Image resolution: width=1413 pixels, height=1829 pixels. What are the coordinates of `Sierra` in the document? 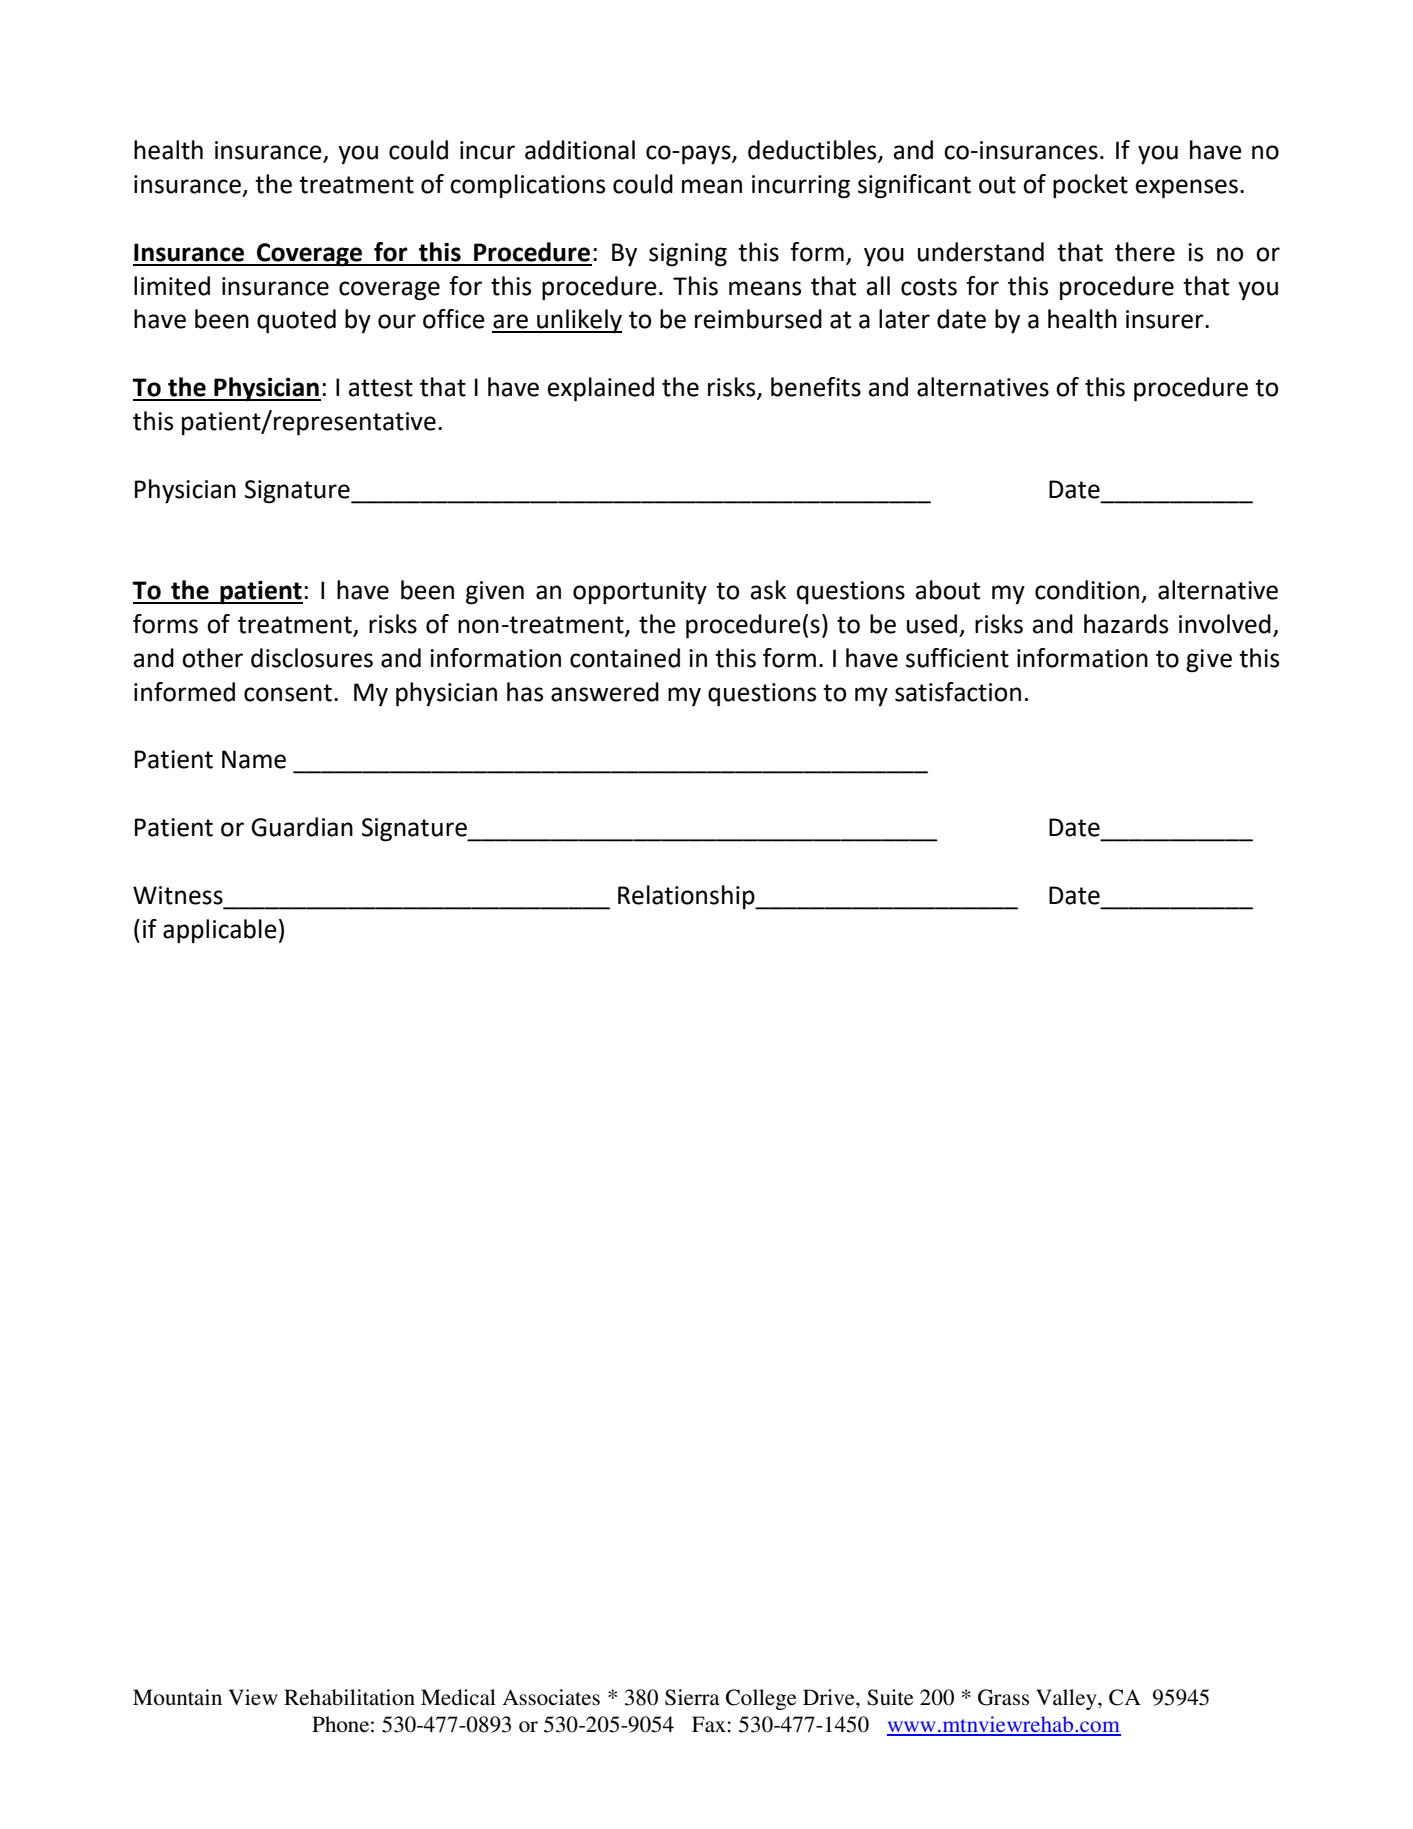 It's located at (692, 1697).
